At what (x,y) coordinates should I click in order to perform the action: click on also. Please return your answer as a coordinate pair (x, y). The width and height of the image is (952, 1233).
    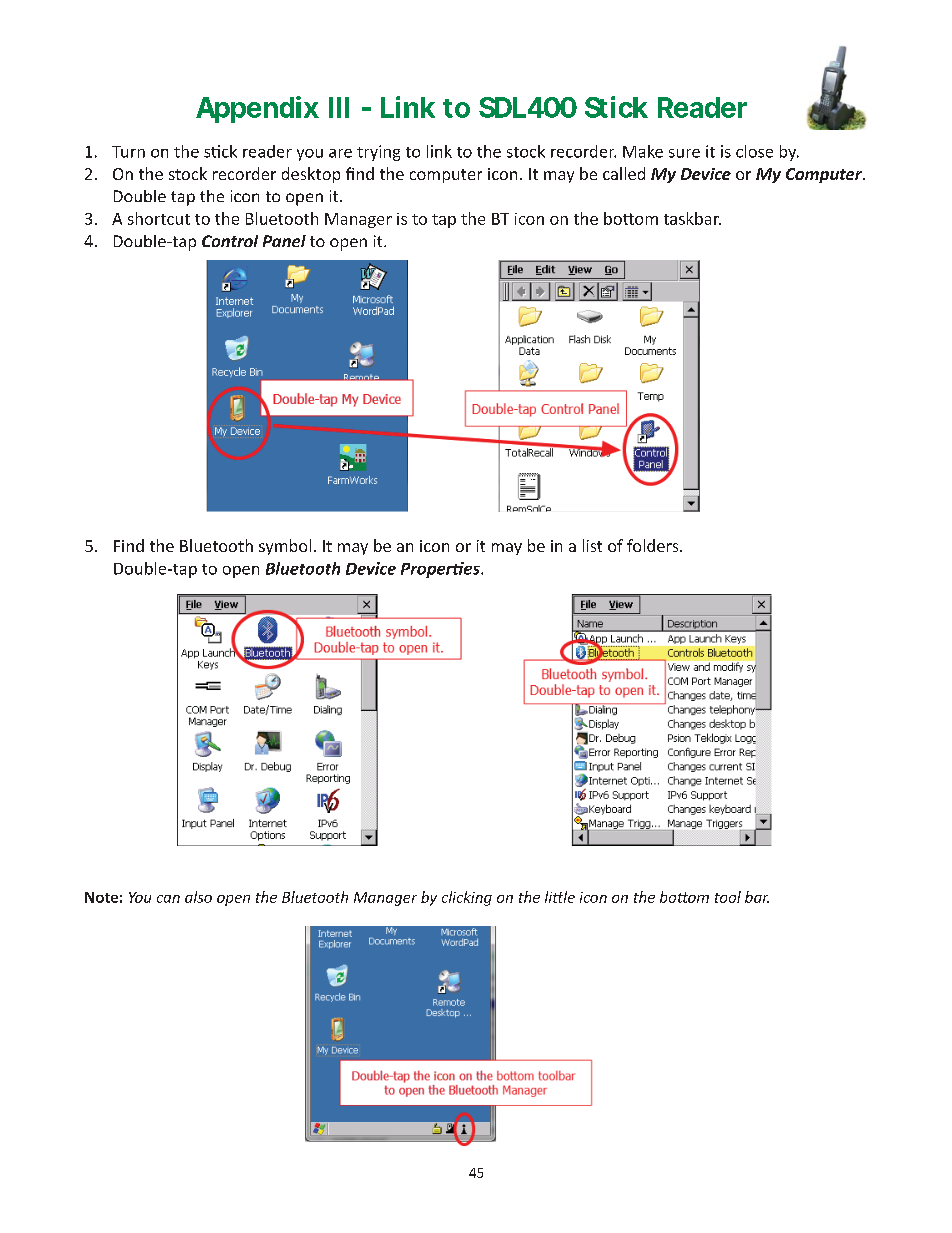
    Looking at the image, I should click on (198, 897).
